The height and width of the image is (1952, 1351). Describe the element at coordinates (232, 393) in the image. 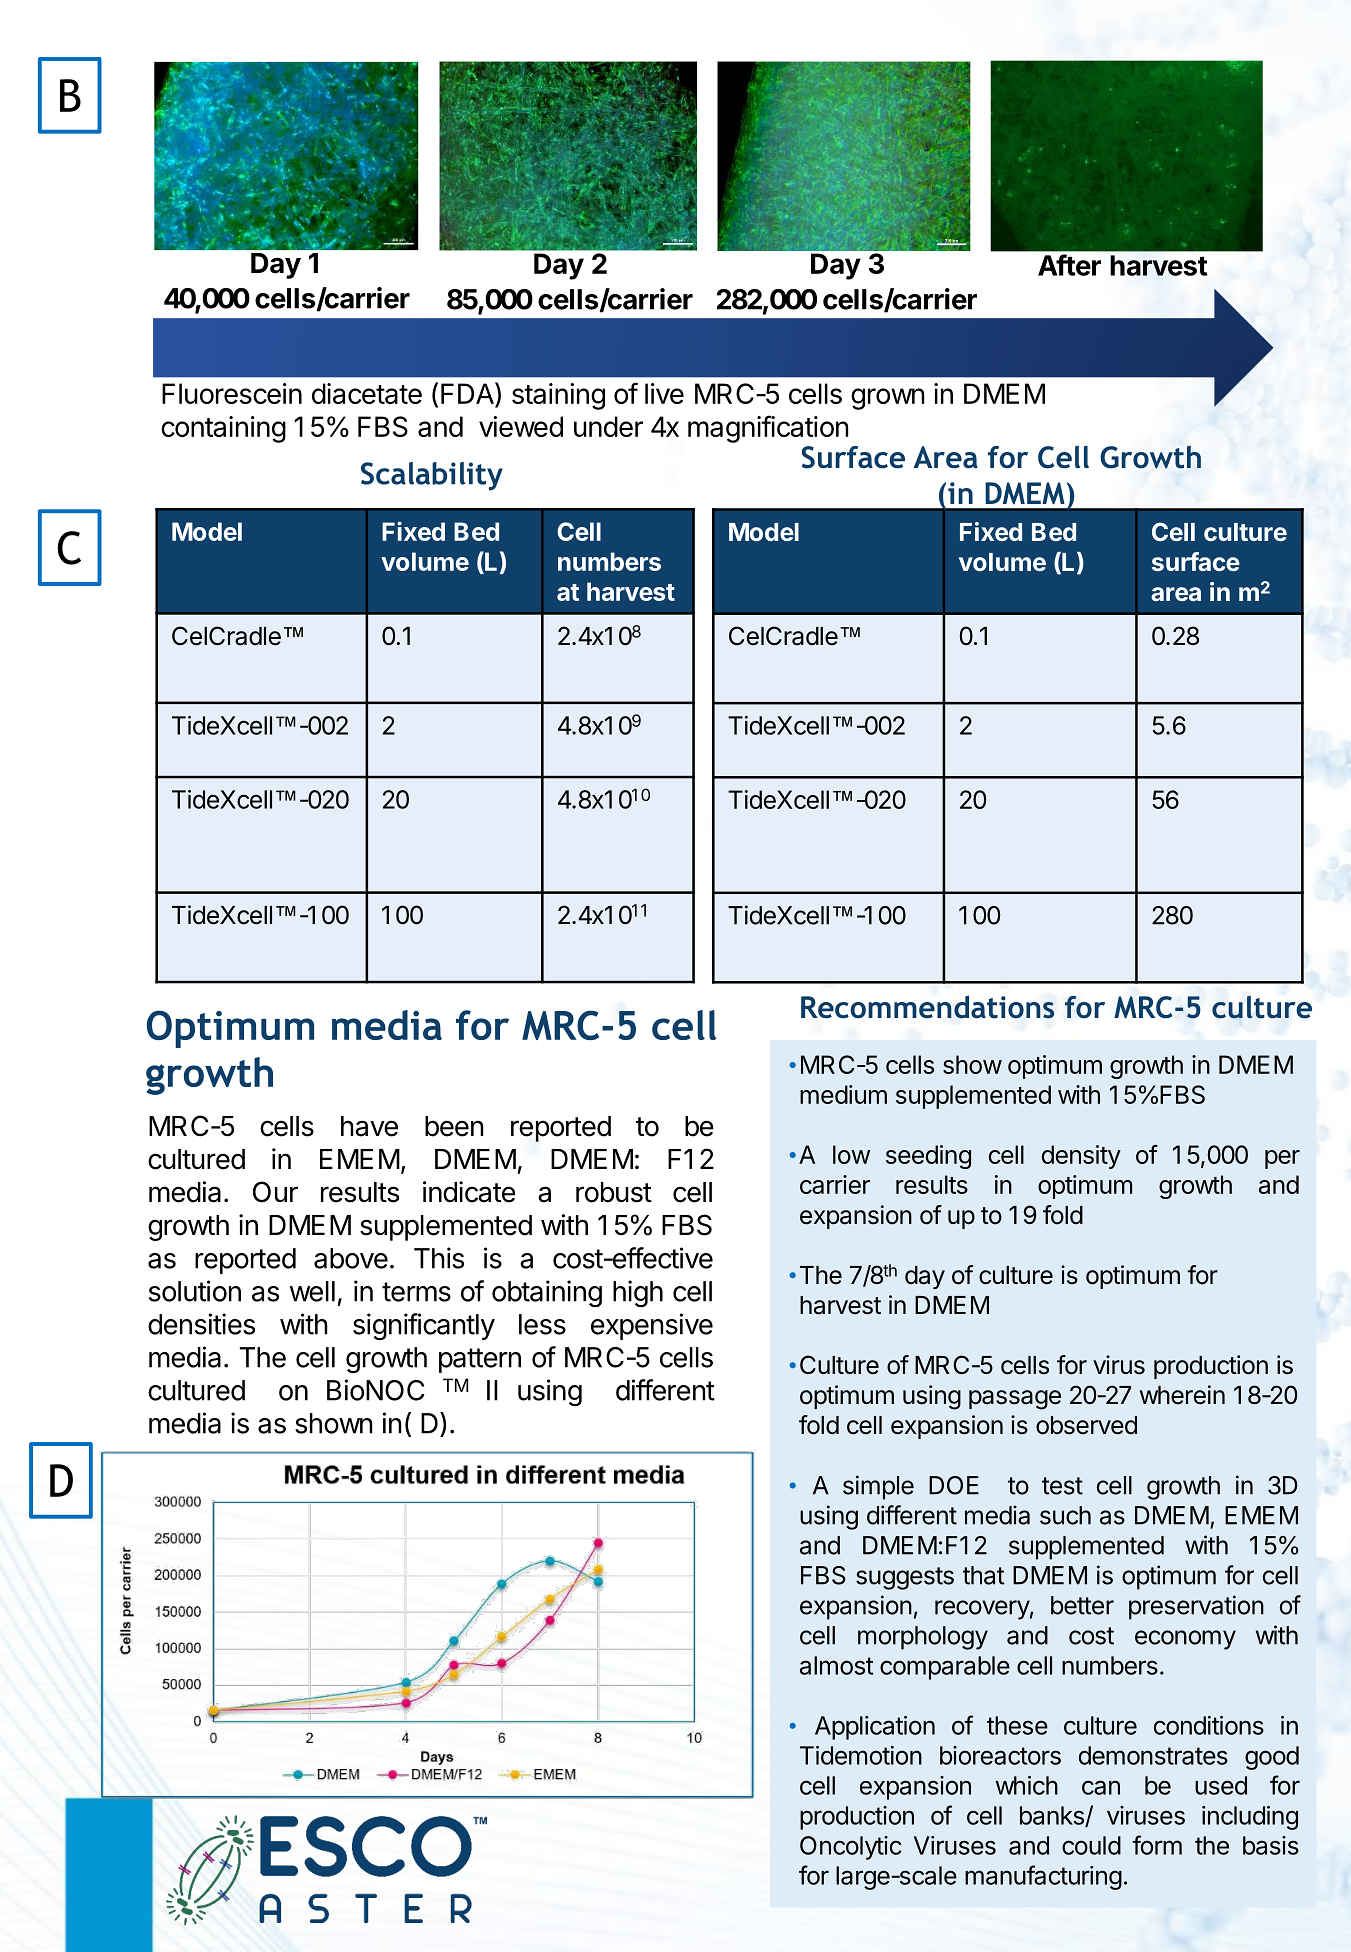

I see `Fluorescein` at that location.
